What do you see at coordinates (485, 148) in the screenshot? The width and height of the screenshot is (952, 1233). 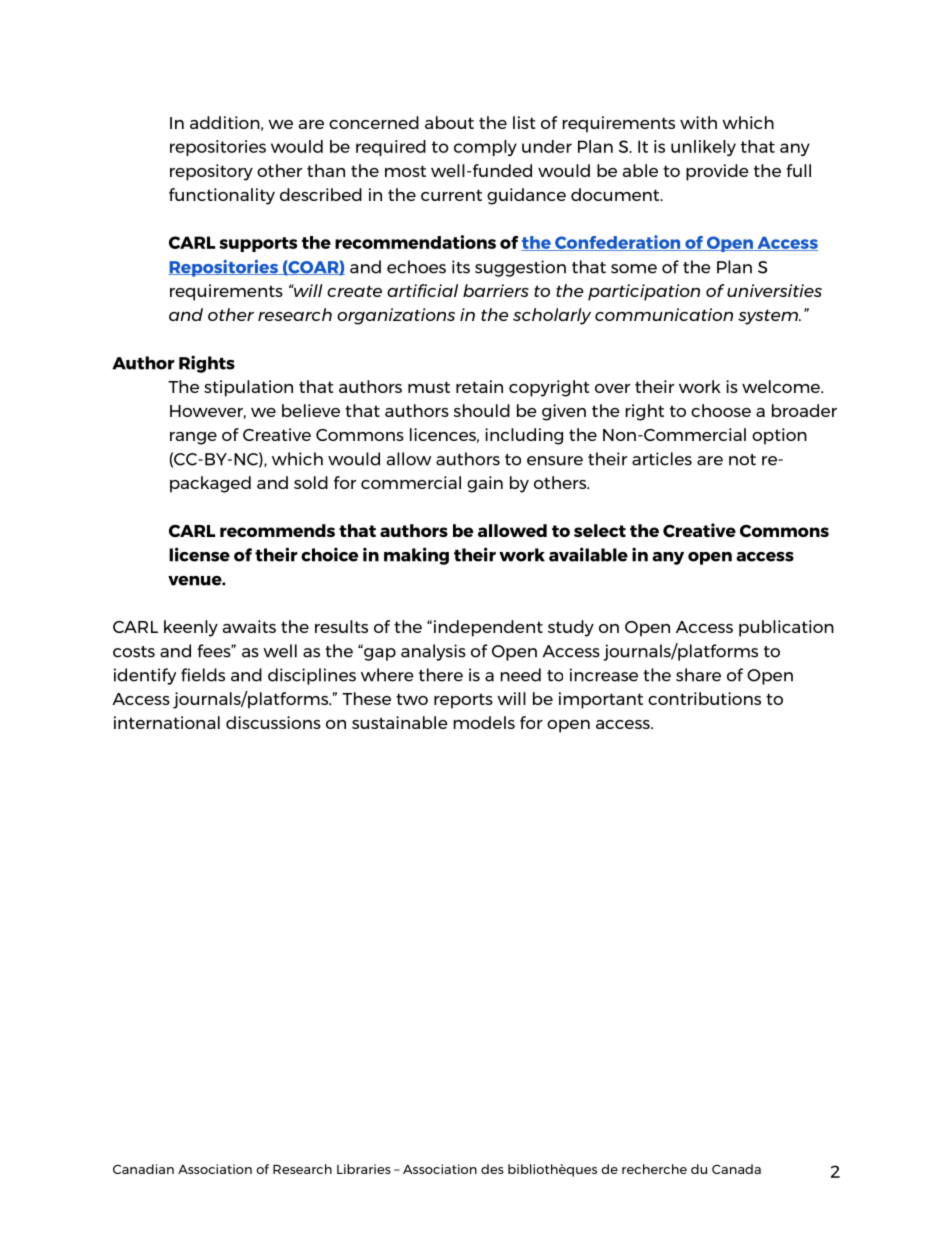 I see `comply` at bounding box center [485, 148].
